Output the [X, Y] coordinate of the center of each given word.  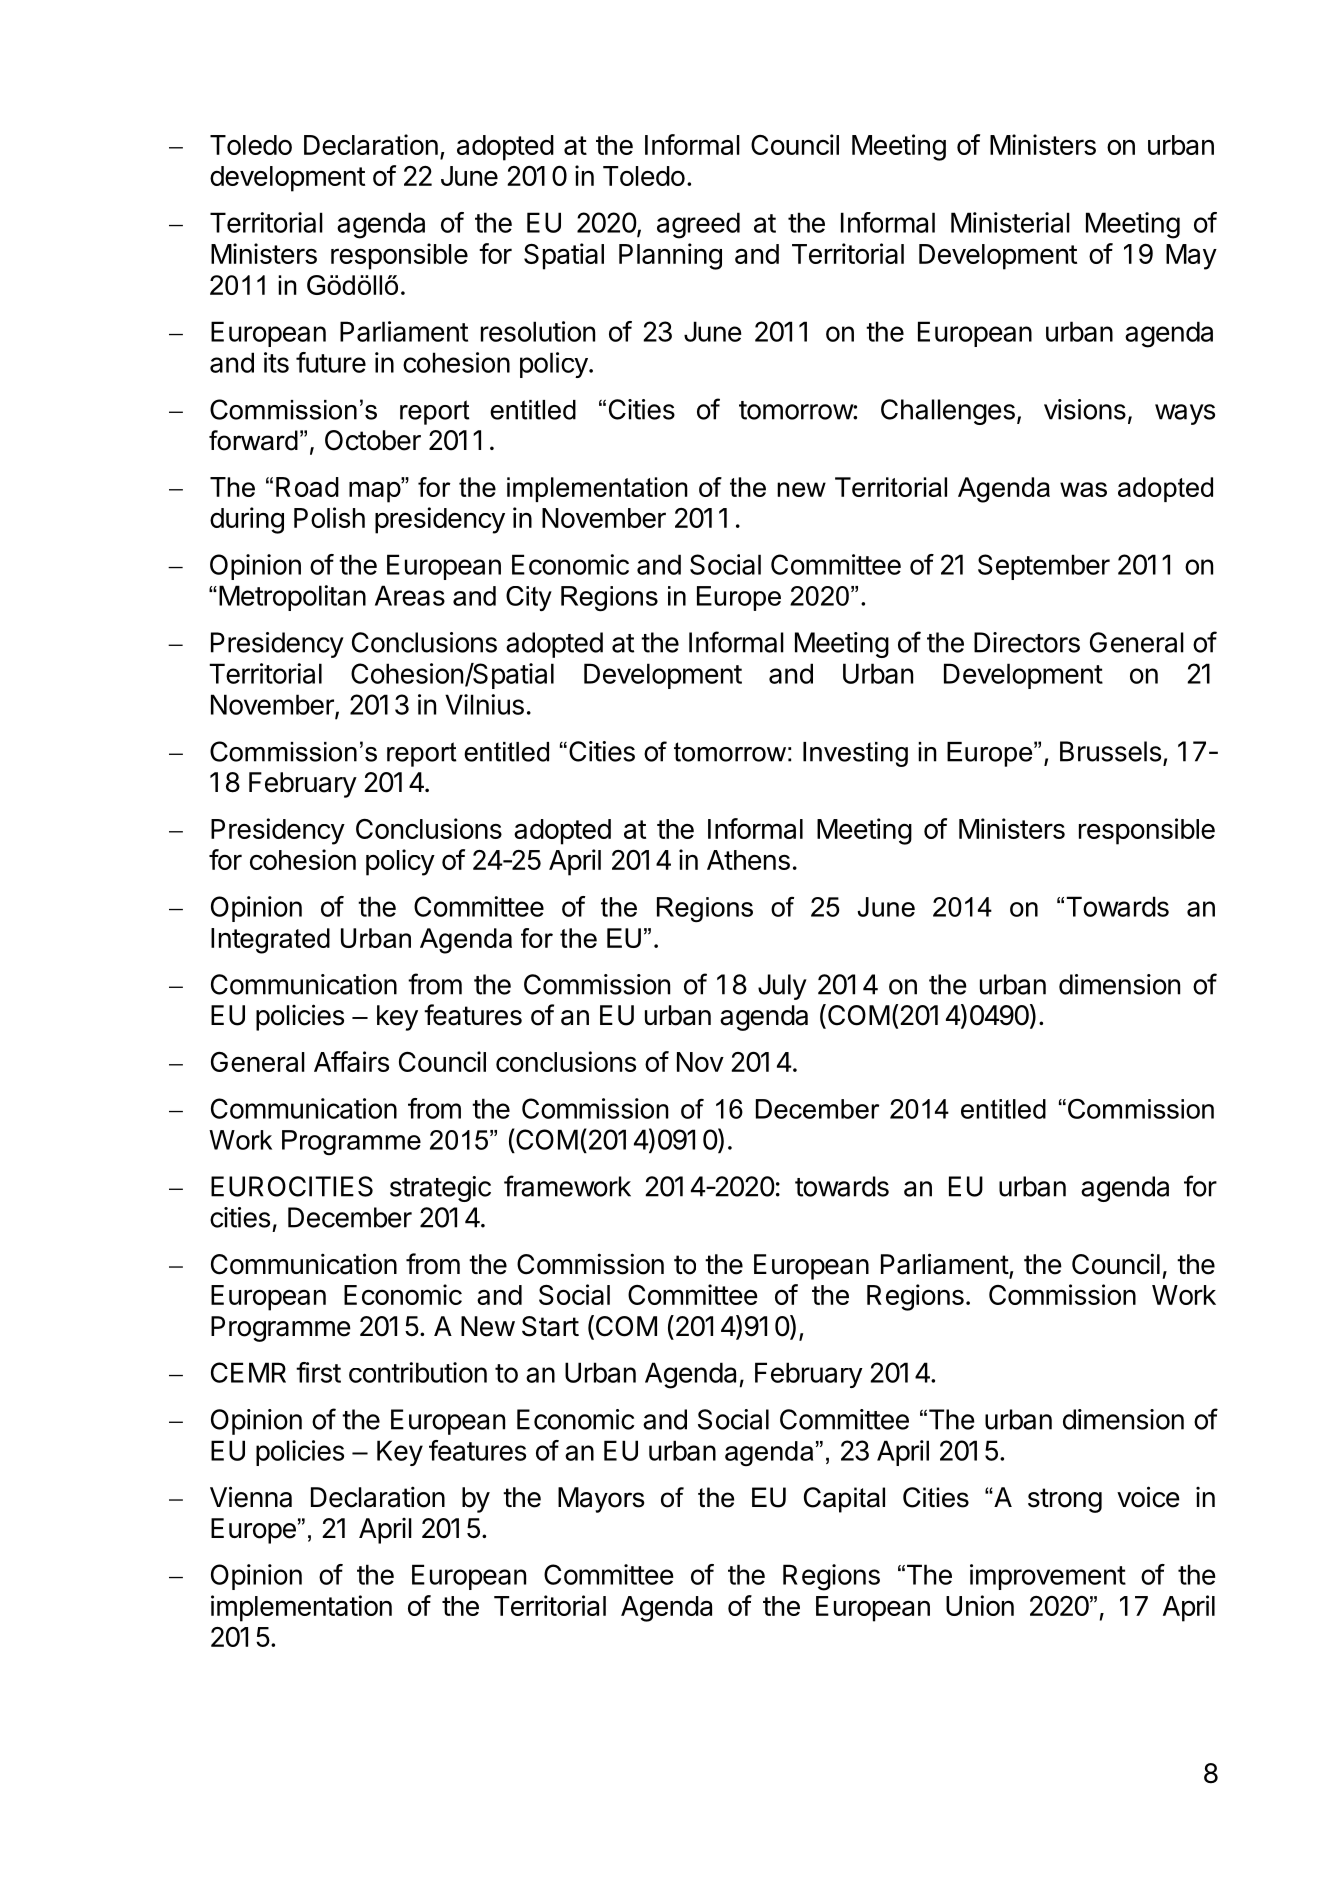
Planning [670, 256]
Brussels [1110, 751]
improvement [1048, 1577]
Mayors [601, 1500]
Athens [748, 860]
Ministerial [1010, 222]
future [331, 362]
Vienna [251, 1497]
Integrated [270, 941]
